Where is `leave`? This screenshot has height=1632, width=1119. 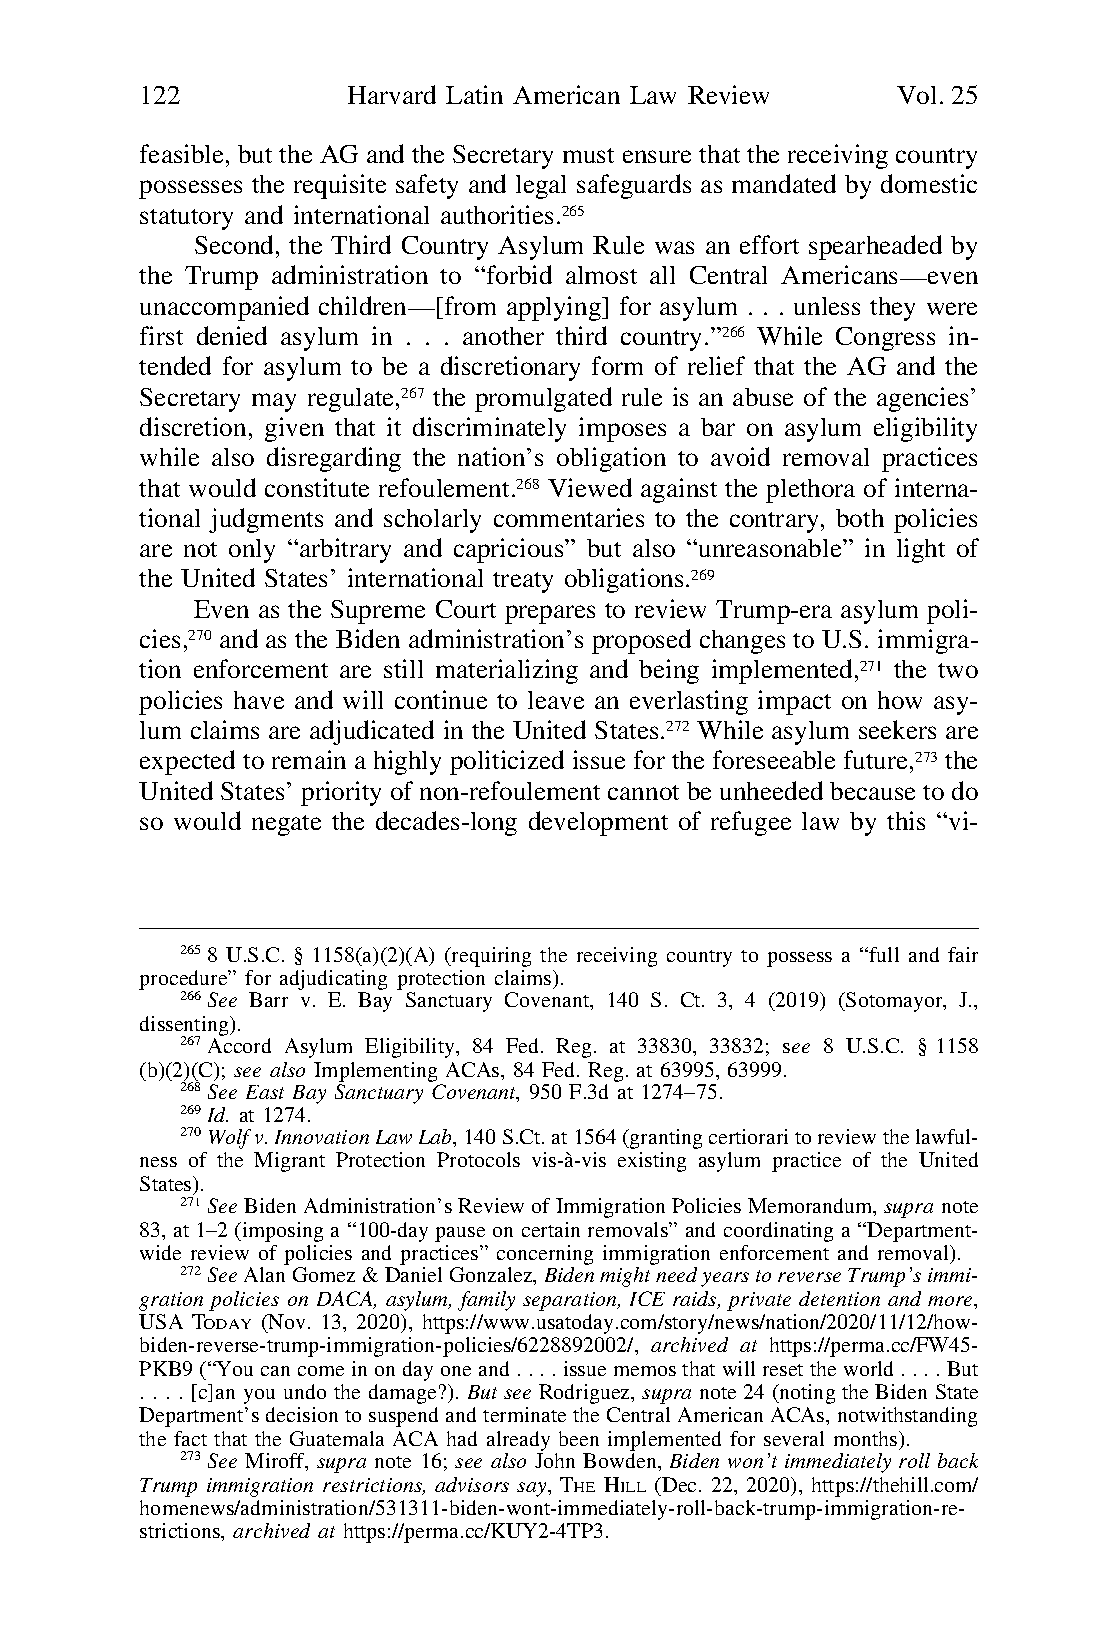
leave is located at coordinates (556, 700).
